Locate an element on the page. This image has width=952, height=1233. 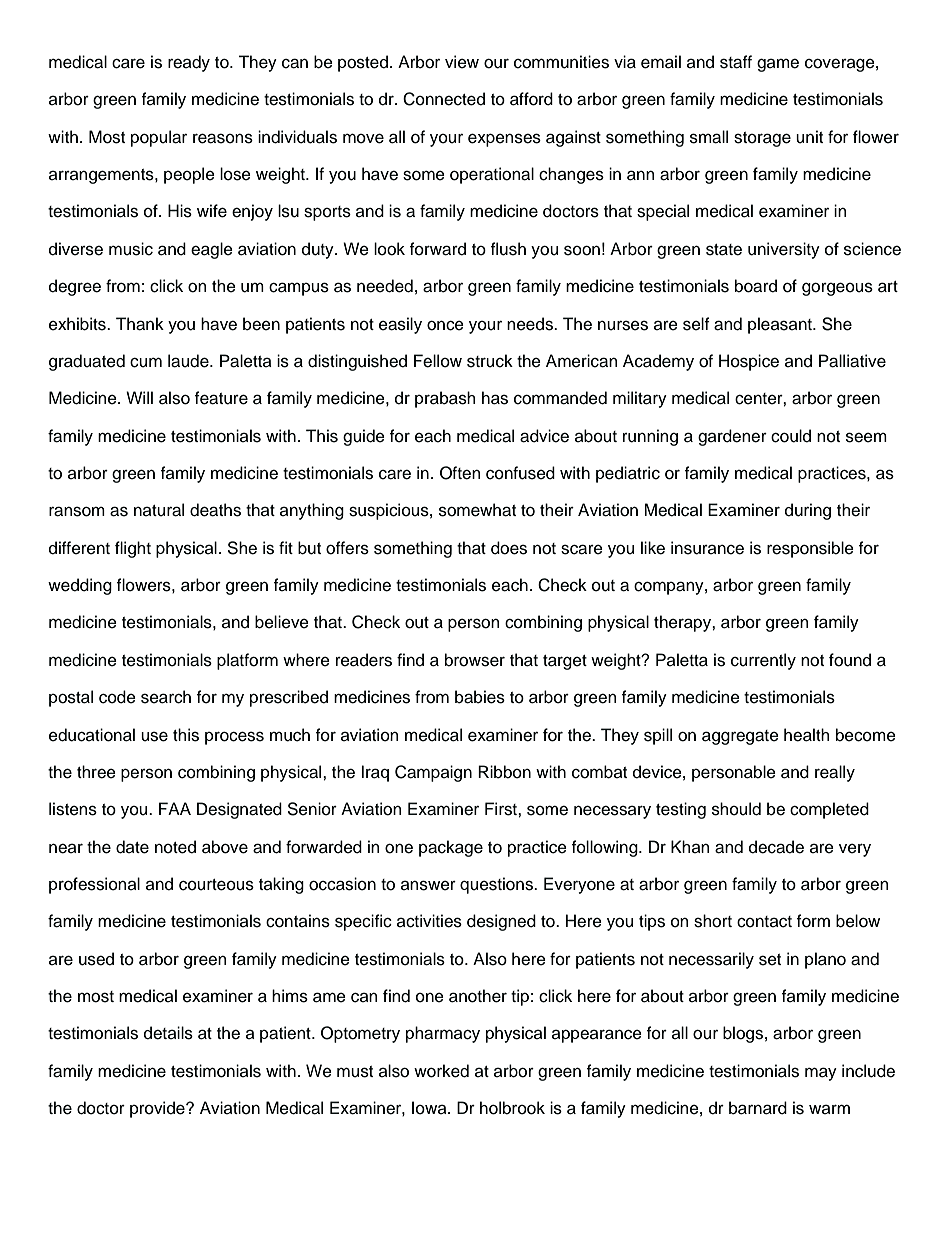
may is located at coordinates (821, 1074).
